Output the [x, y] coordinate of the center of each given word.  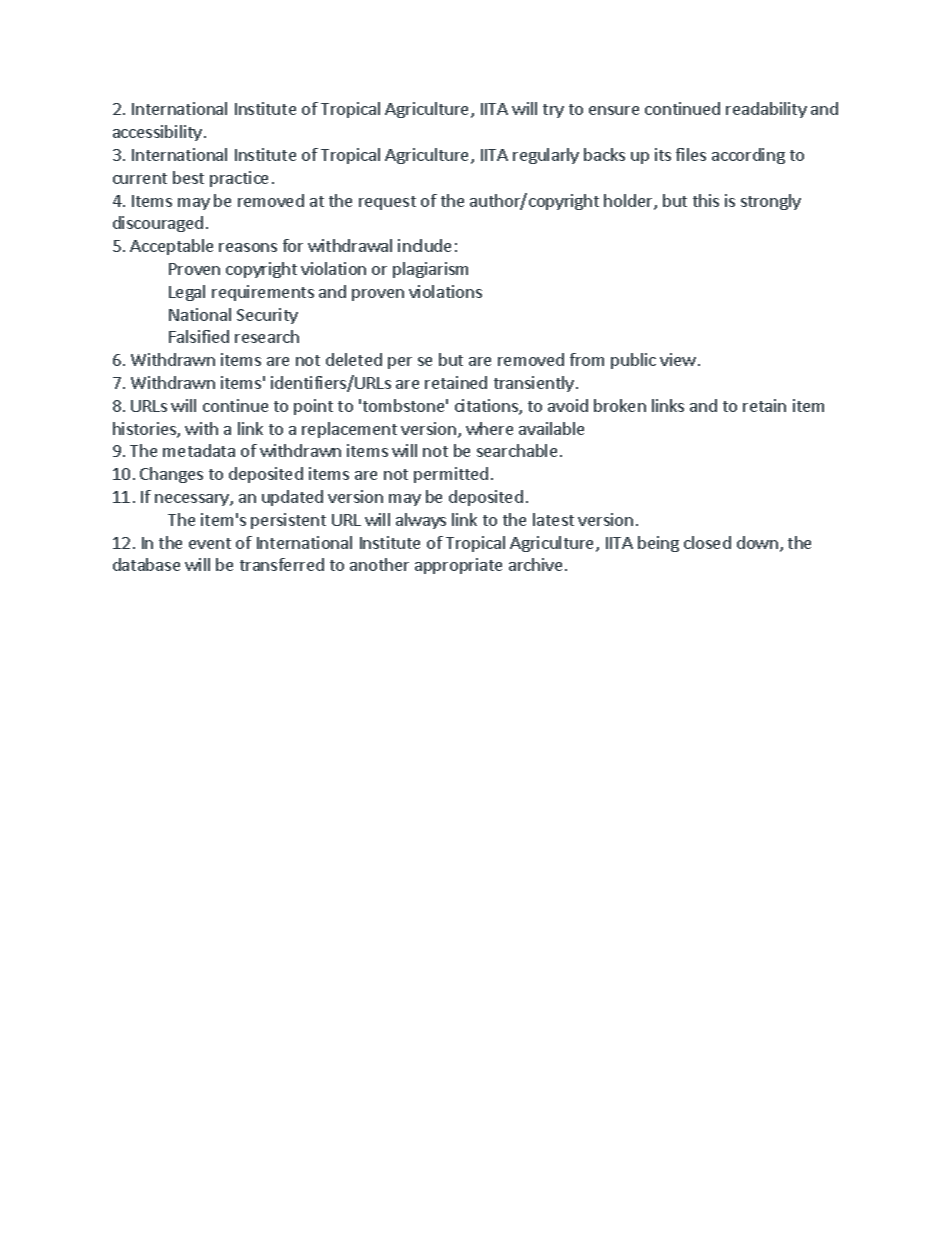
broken [620, 405]
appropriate [458, 566]
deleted [354, 359]
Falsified [199, 336]
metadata [199, 450]
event [210, 543]
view [678, 359]
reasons [248, 247]
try [553, 111]
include [424, 245]
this [706, 200]
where [489, 428]
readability [766, 110]
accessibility [159, 133]
